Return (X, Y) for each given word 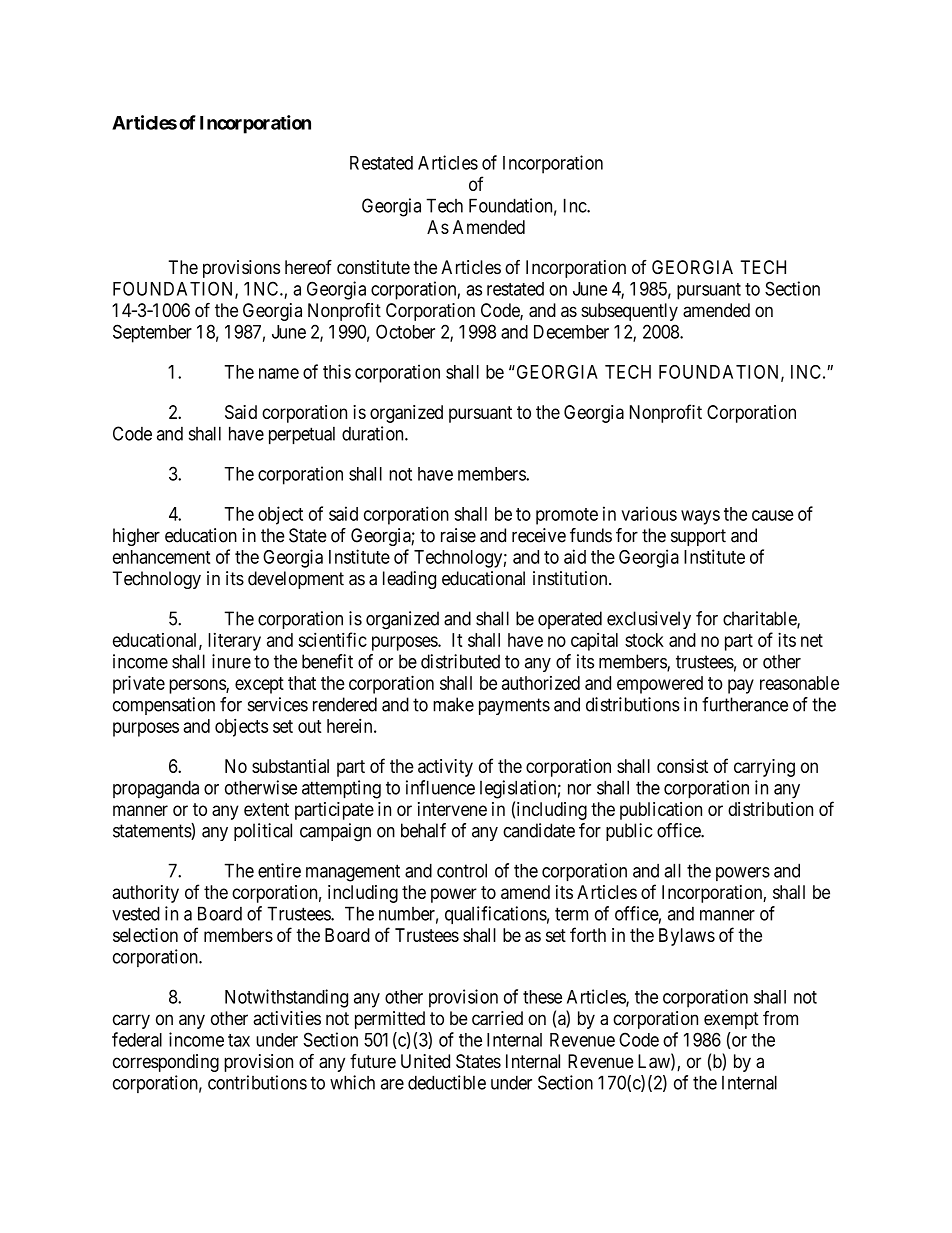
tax (239, 1040)
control (462, 870)
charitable (760, 619)
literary (234, 642)
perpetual (302, 435)
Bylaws (687, 937)
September (152, 333)
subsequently (629, 312)
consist (682, 766)
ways (700, 517)
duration (374, 433)
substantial (290, 766)
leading (409, 580)
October (405, 331)
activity (445, 768)
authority (145, 894)
